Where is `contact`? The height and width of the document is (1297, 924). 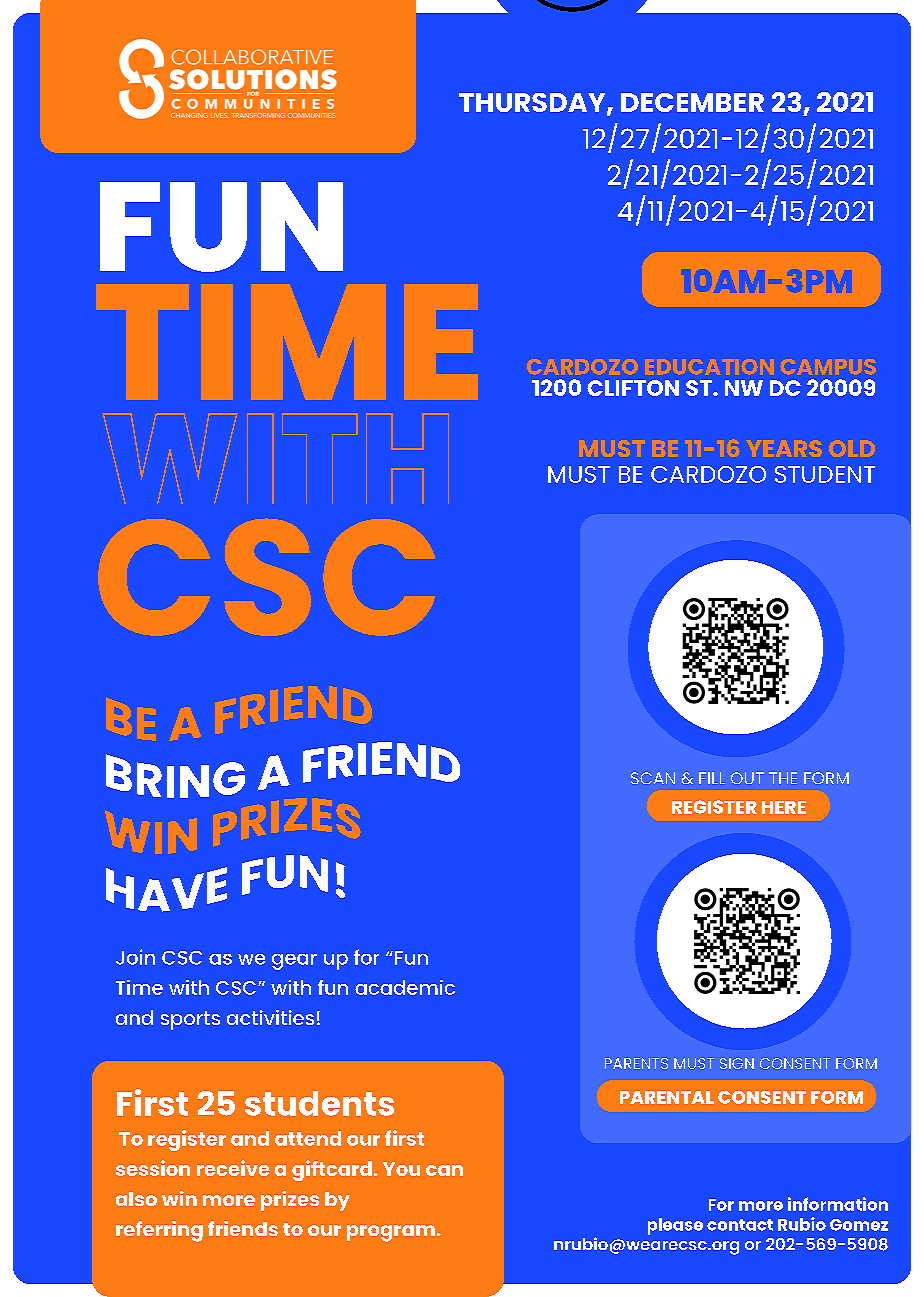
contact is located at coordinates (740, 1225).
